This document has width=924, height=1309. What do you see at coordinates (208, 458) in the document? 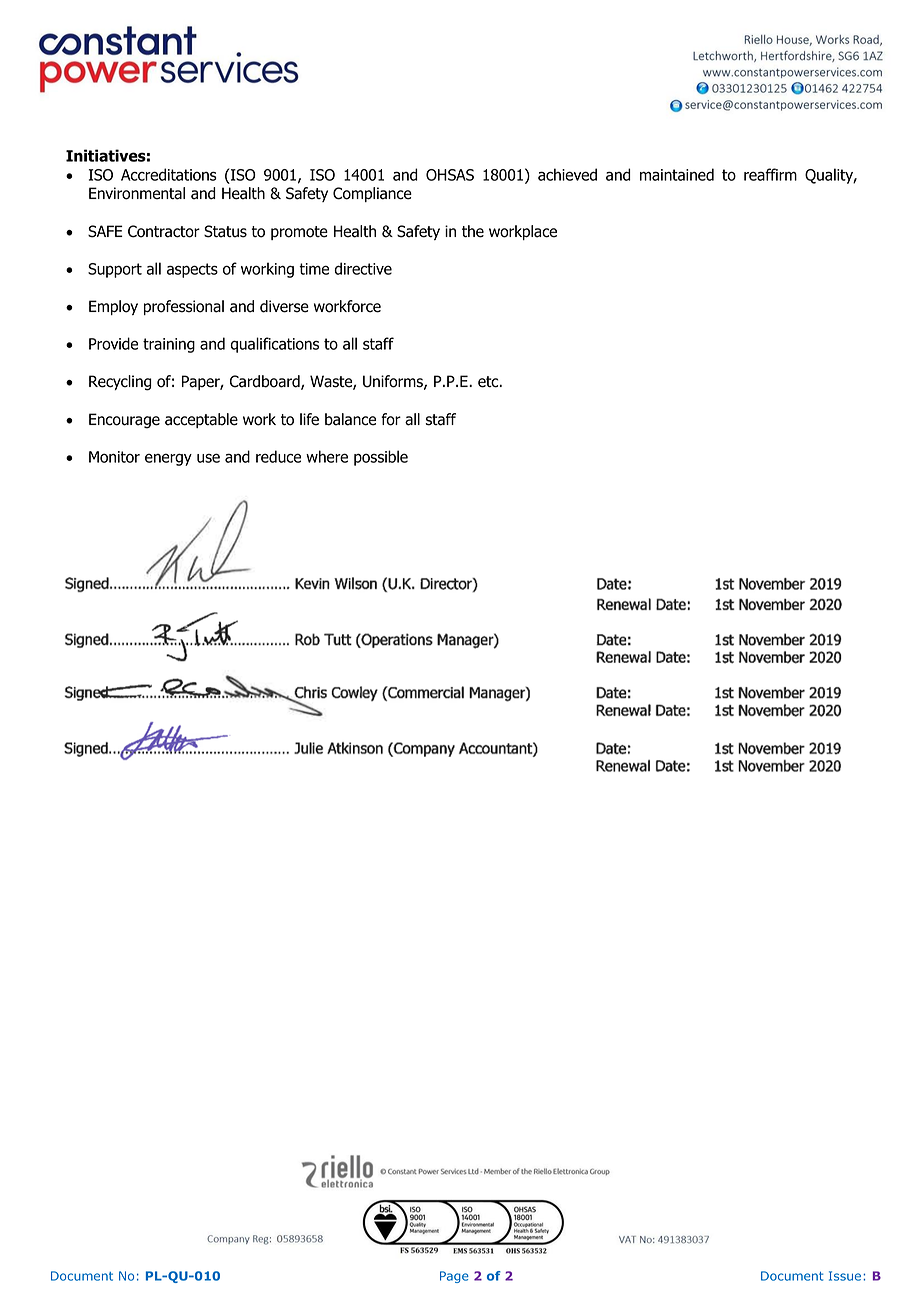
I see `use` at bounding box center [208, 458].
